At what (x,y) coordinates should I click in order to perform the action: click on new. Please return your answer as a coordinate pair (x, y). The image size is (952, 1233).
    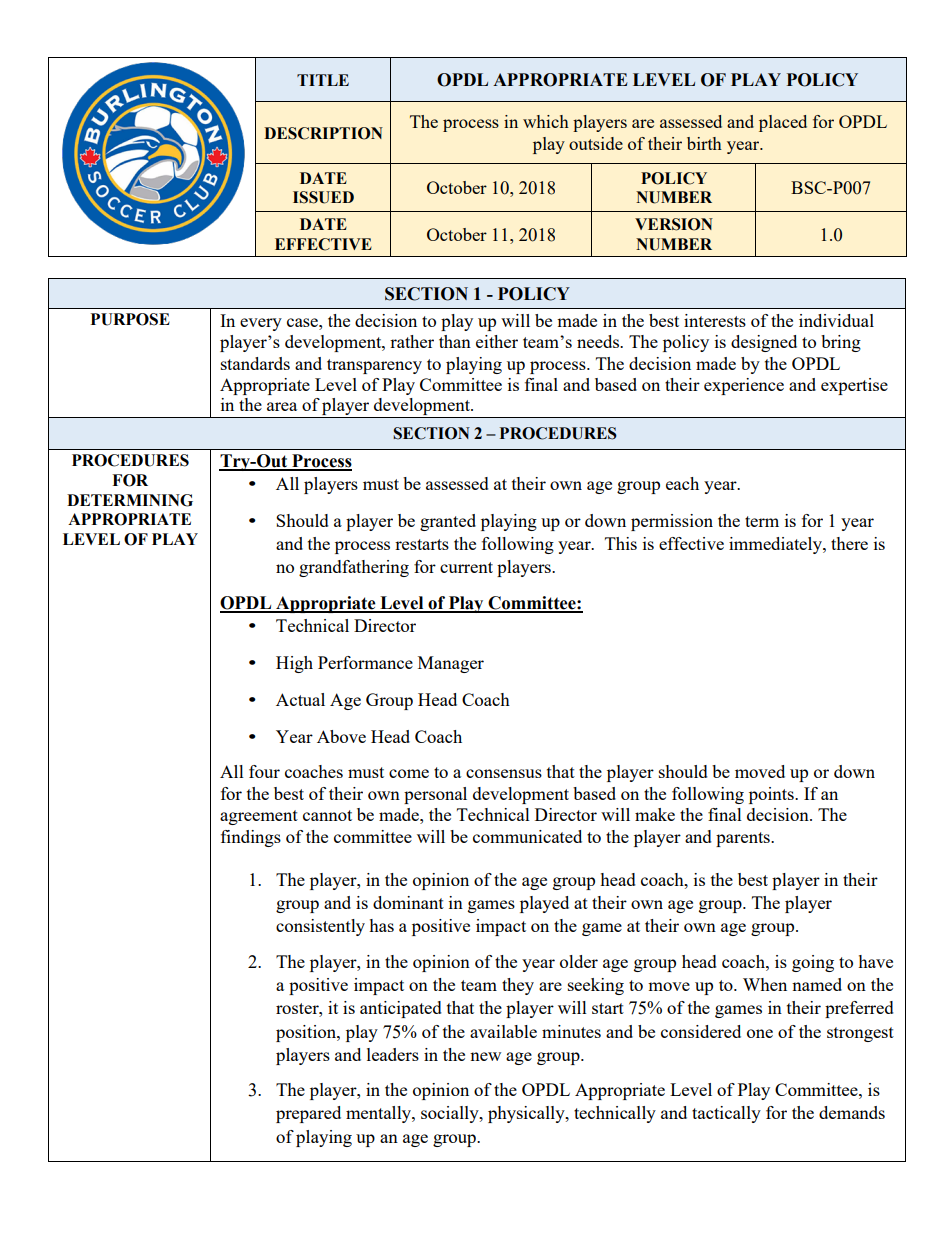
    Looking at the image, I should click on (485, 1056).
